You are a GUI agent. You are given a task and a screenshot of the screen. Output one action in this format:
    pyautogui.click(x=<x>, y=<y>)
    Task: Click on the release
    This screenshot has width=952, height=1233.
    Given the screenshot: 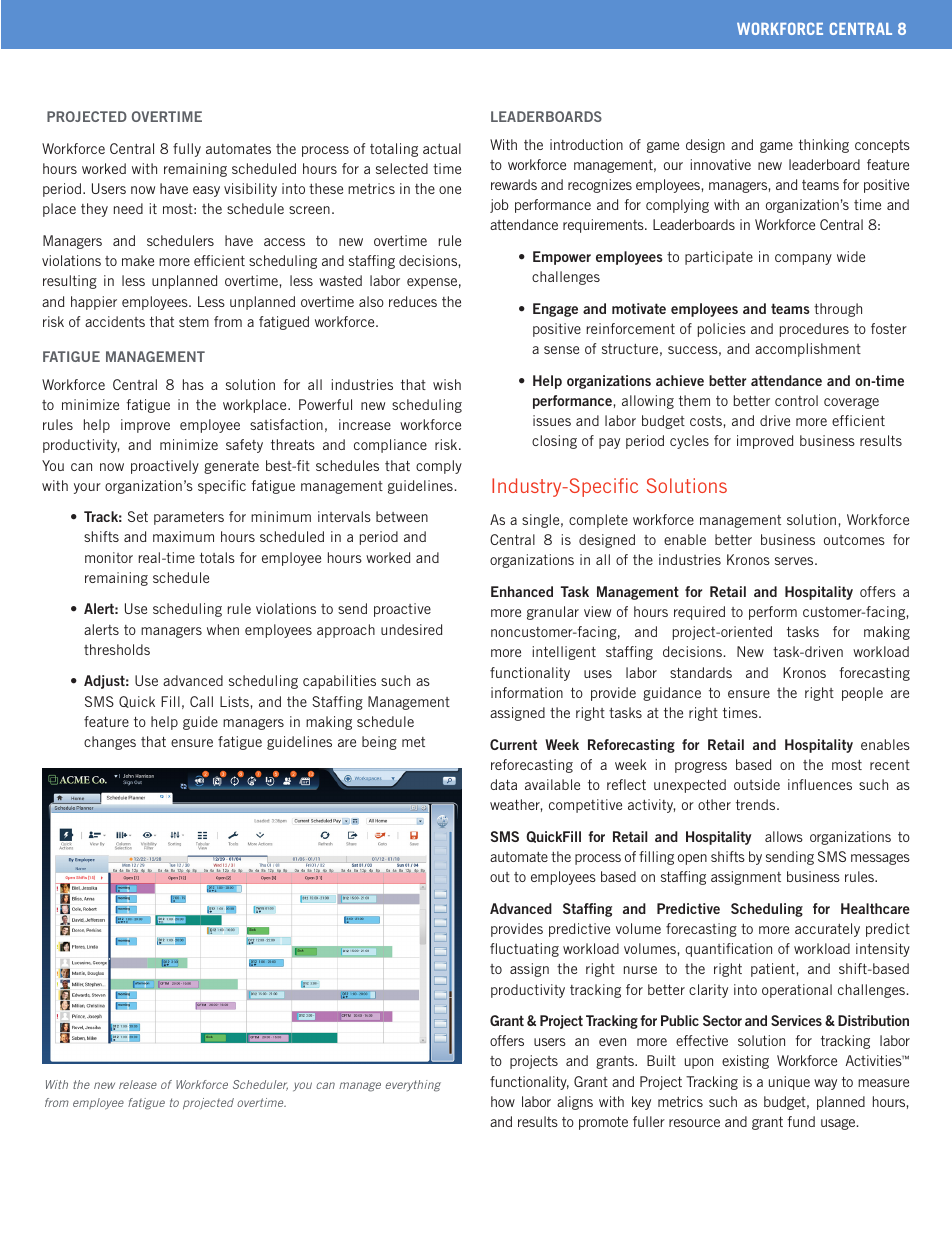 What is the action you would take?
    pyautogui.click(x=138, y=1084)
